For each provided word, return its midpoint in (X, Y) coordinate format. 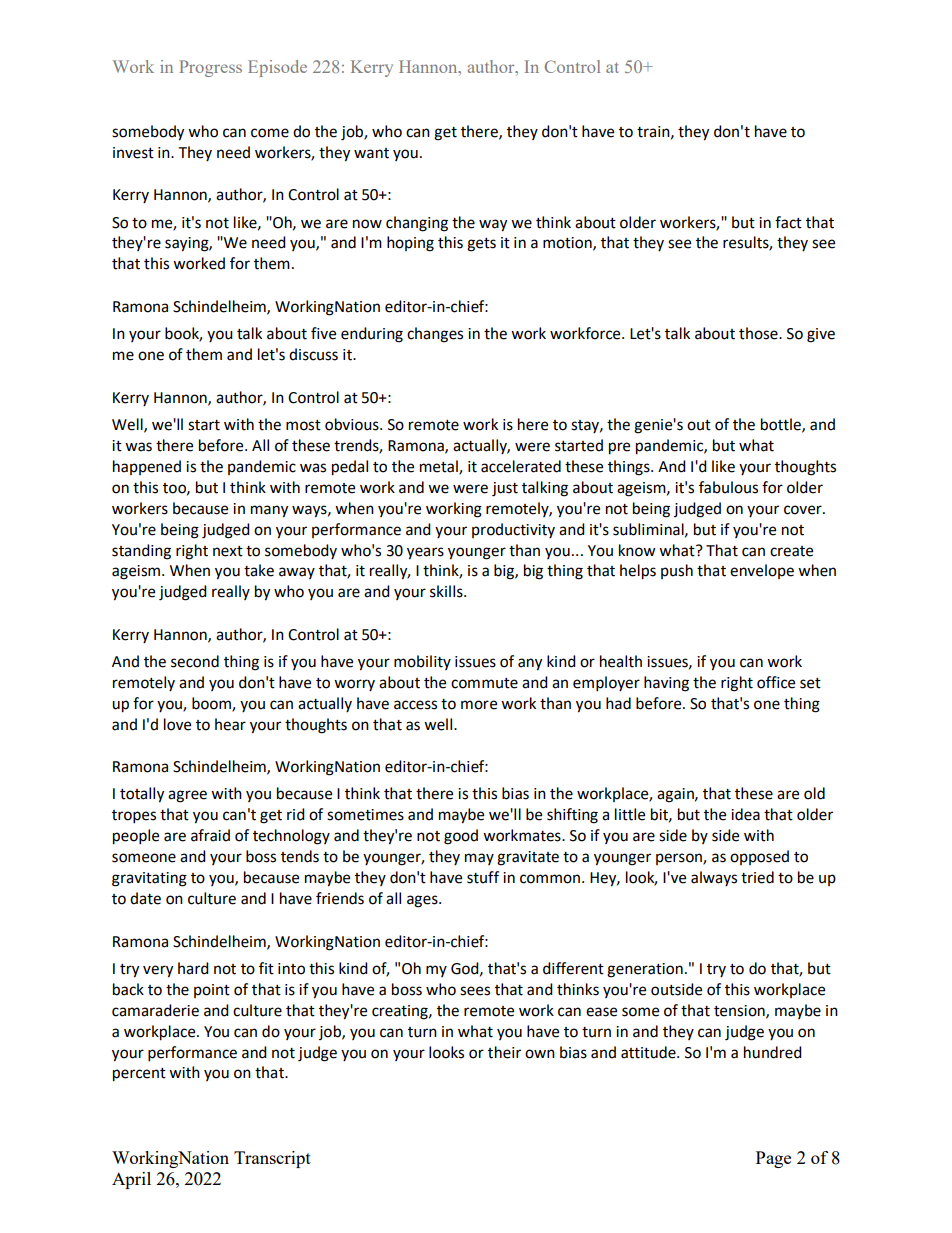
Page (773, 1159)
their (504, 1052)
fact (788, 222)
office (776, 682)
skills (447, 591)
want (371, 153)
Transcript (272, 1159)
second (195, 661)
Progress (210, 68)
